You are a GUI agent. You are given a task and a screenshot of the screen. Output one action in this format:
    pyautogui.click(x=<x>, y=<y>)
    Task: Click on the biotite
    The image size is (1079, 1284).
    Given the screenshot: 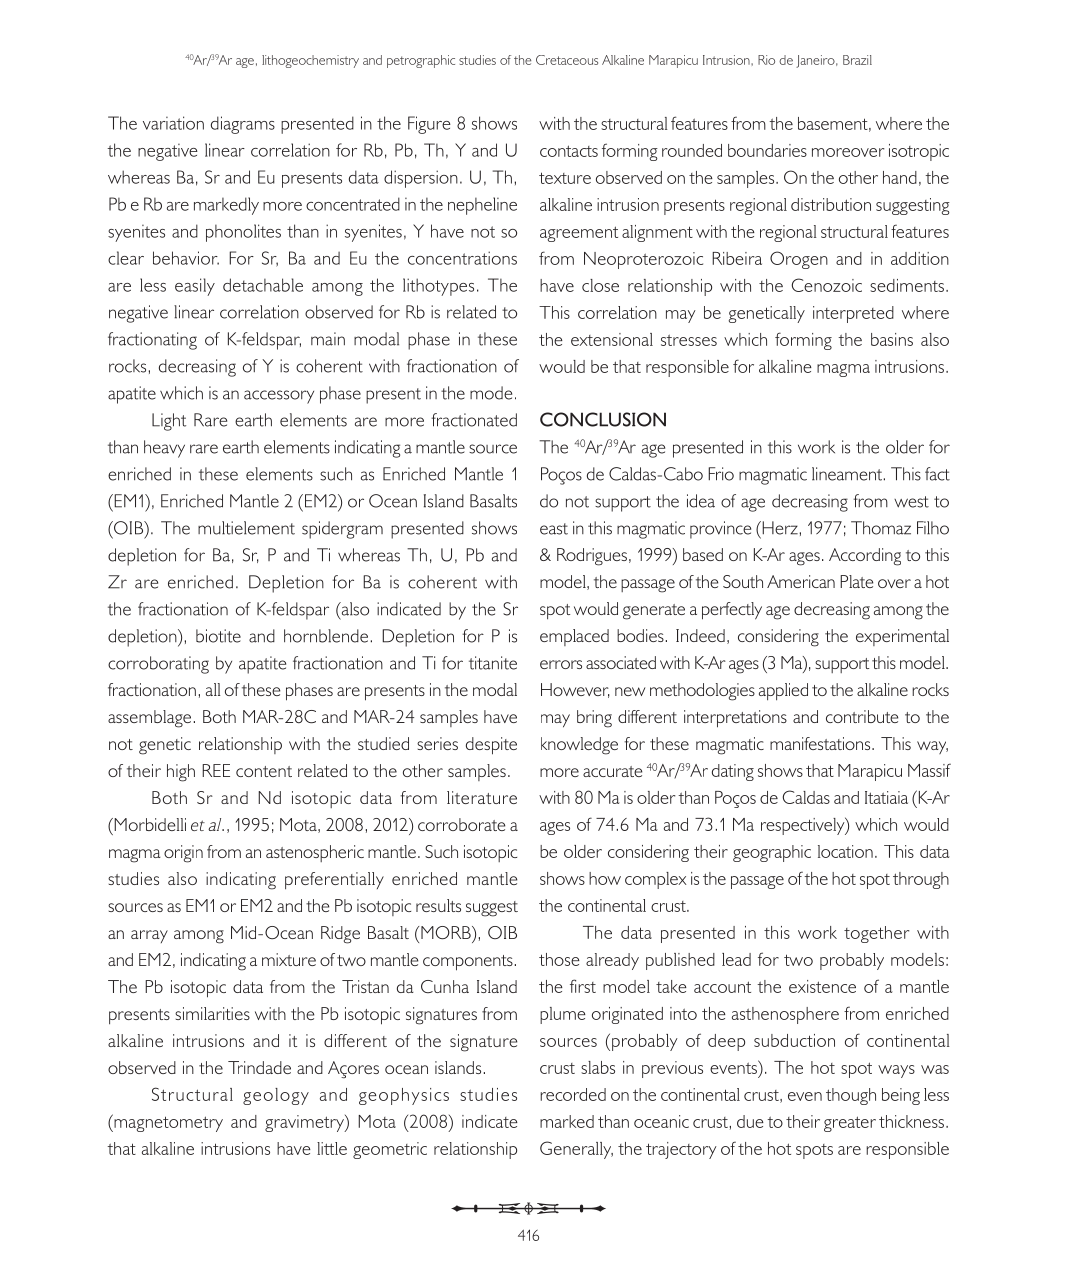 What is the action you would take?
    pyautogui.click(x=218, y=636)
